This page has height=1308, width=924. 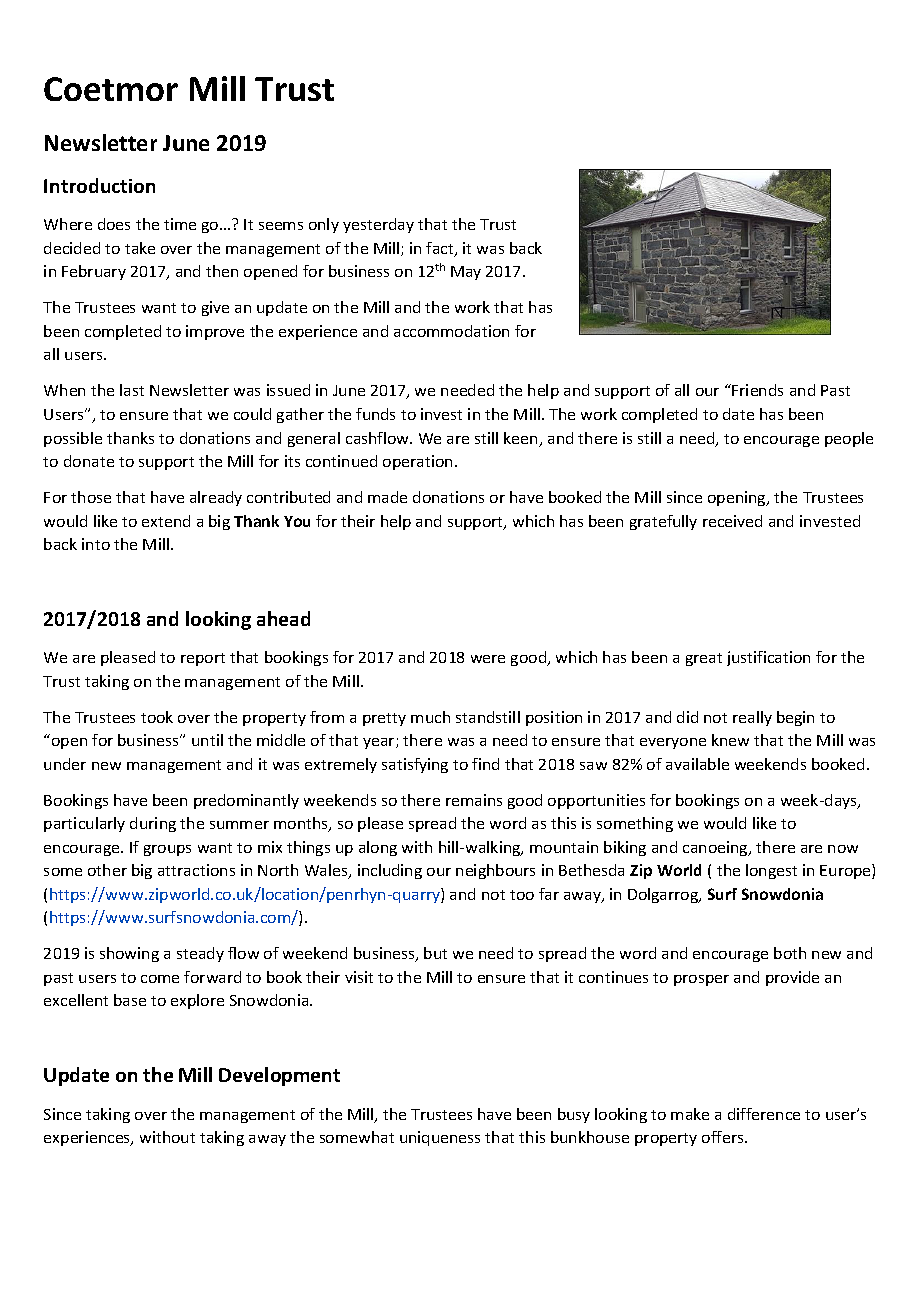 What do you see at coordinates (180, 224) in the page?
I see `time` at bounding box center [180, 224].
